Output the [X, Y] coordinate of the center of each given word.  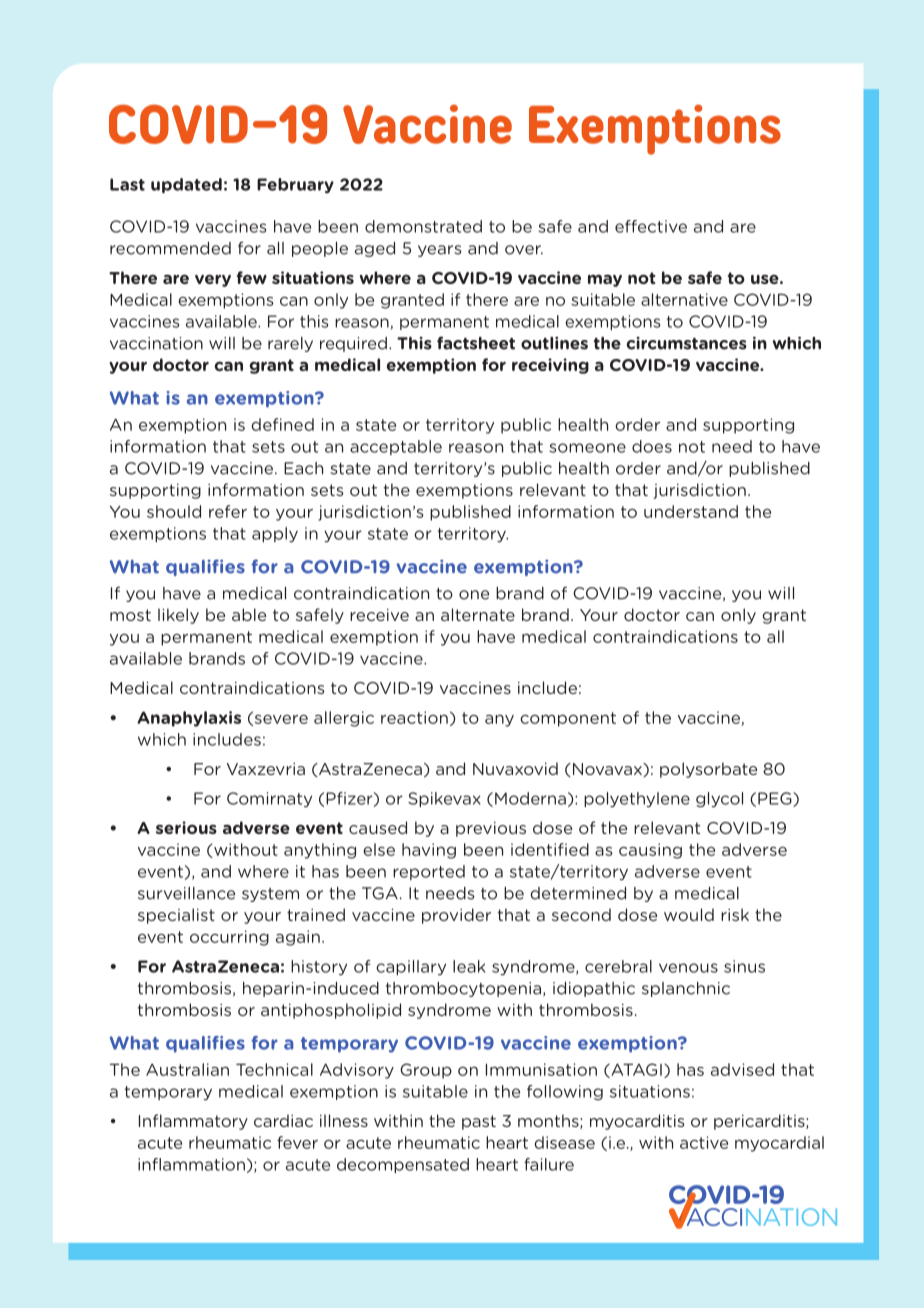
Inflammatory [193, 1122]
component [568, 719]
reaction [414, 717]
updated [186, 186]
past [479, 1122]
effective [651, 226]
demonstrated [423, 226]
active [704, 1142]
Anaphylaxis [189, 719]
